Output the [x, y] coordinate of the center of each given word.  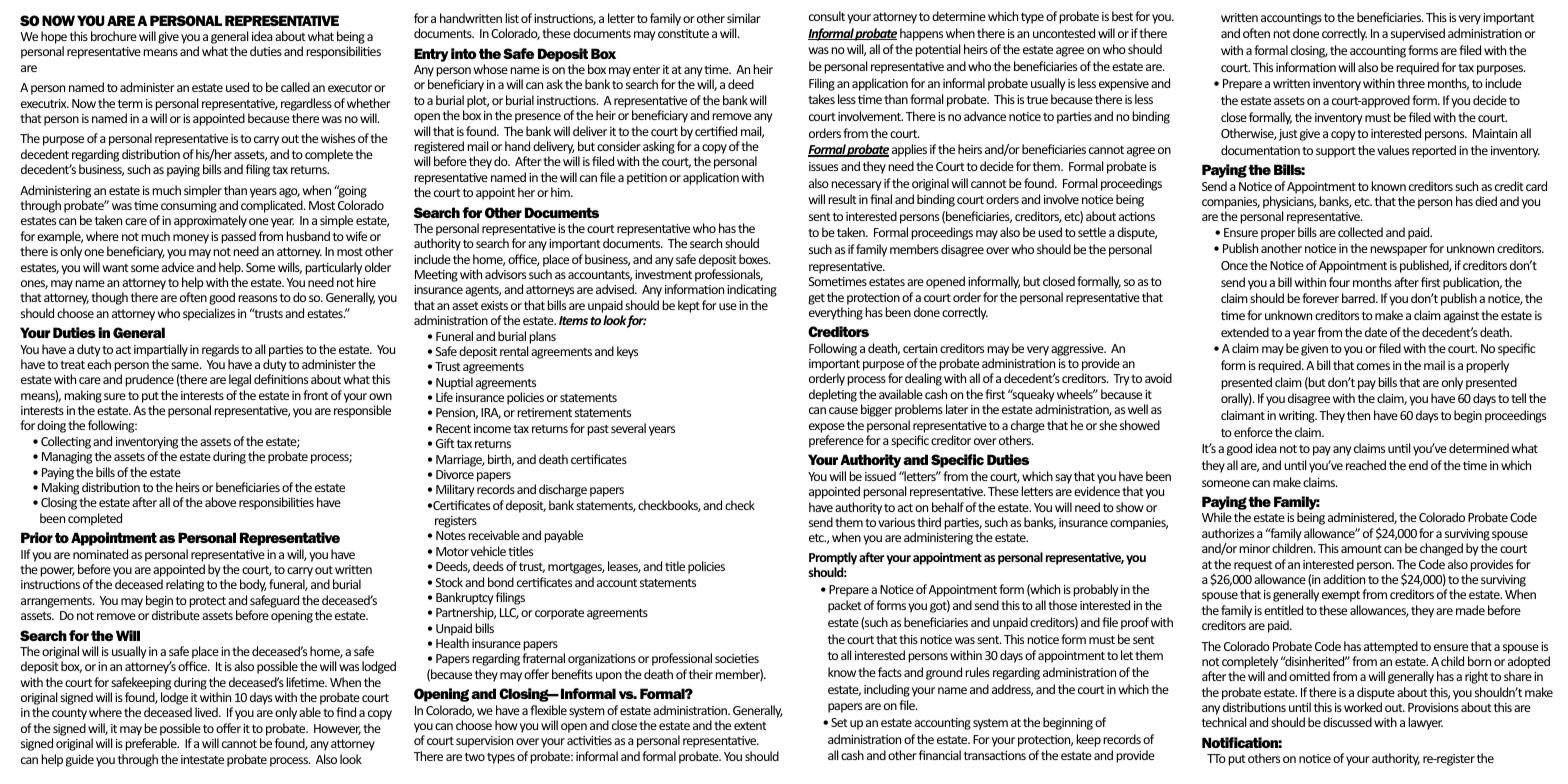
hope [54, 37]
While [1217, 517]
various [896, 522]
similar [744, 18]
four [1339, 282]
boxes [755, 259]
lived [207, 712]
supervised [1418, 34]
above [220, 502]
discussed [1347, 722]
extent [750, 726]
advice [178, 267]
